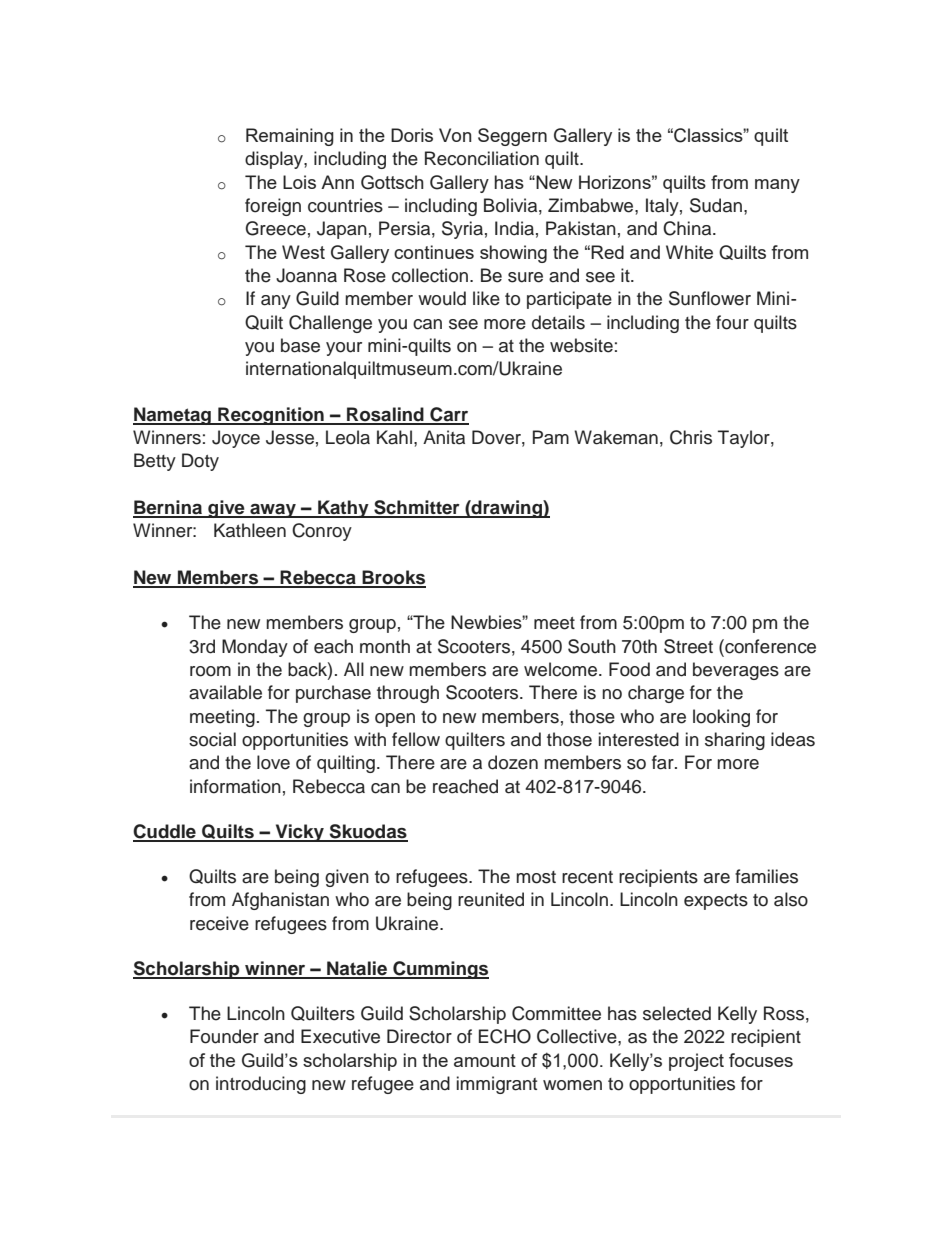 This screenshot has width=952, height=1233. Describe the element at coordinates (224, 1036) in the screenshot. I see `Founder` at that location.
